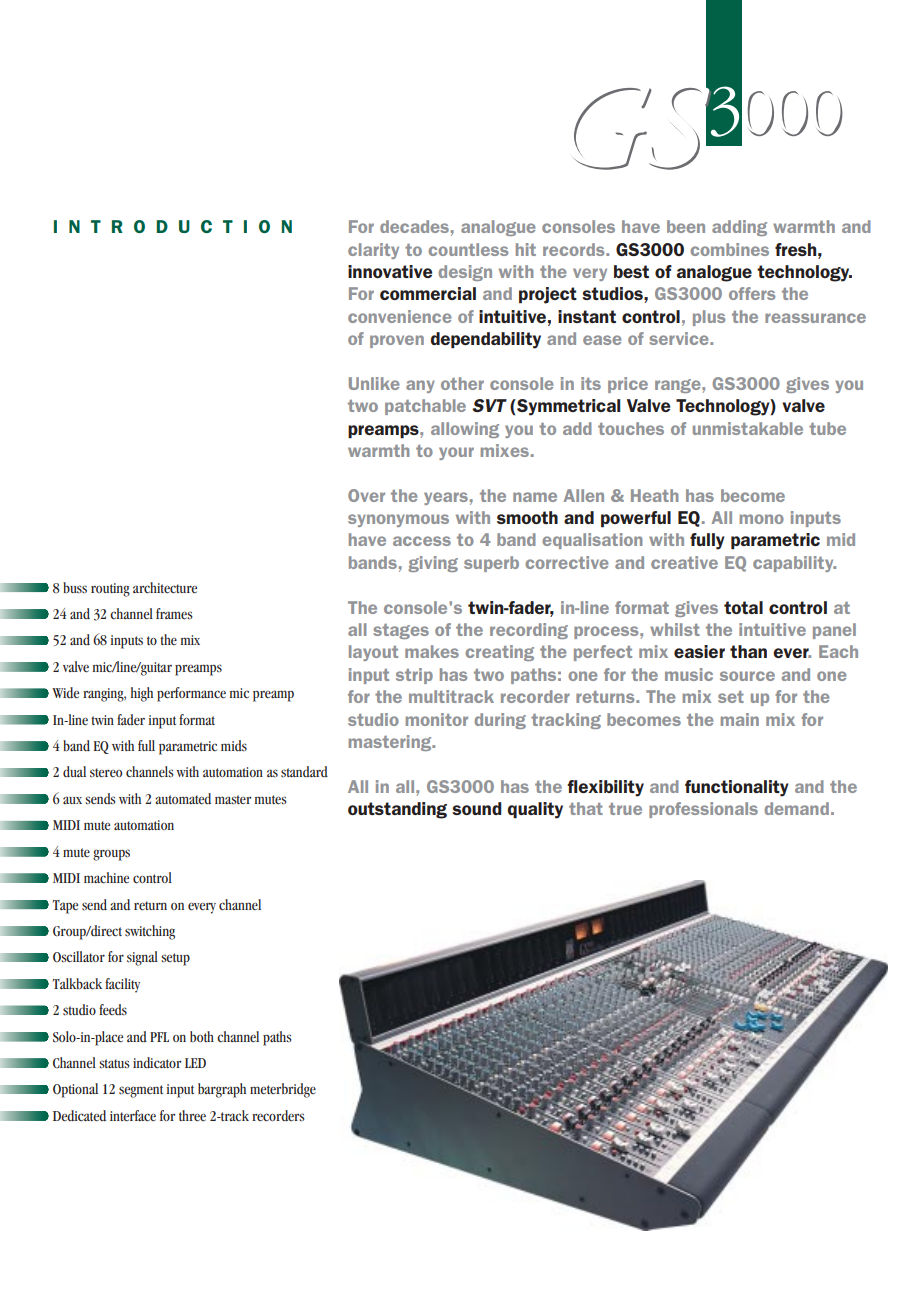  I want to click on source, so click(747, 676).
